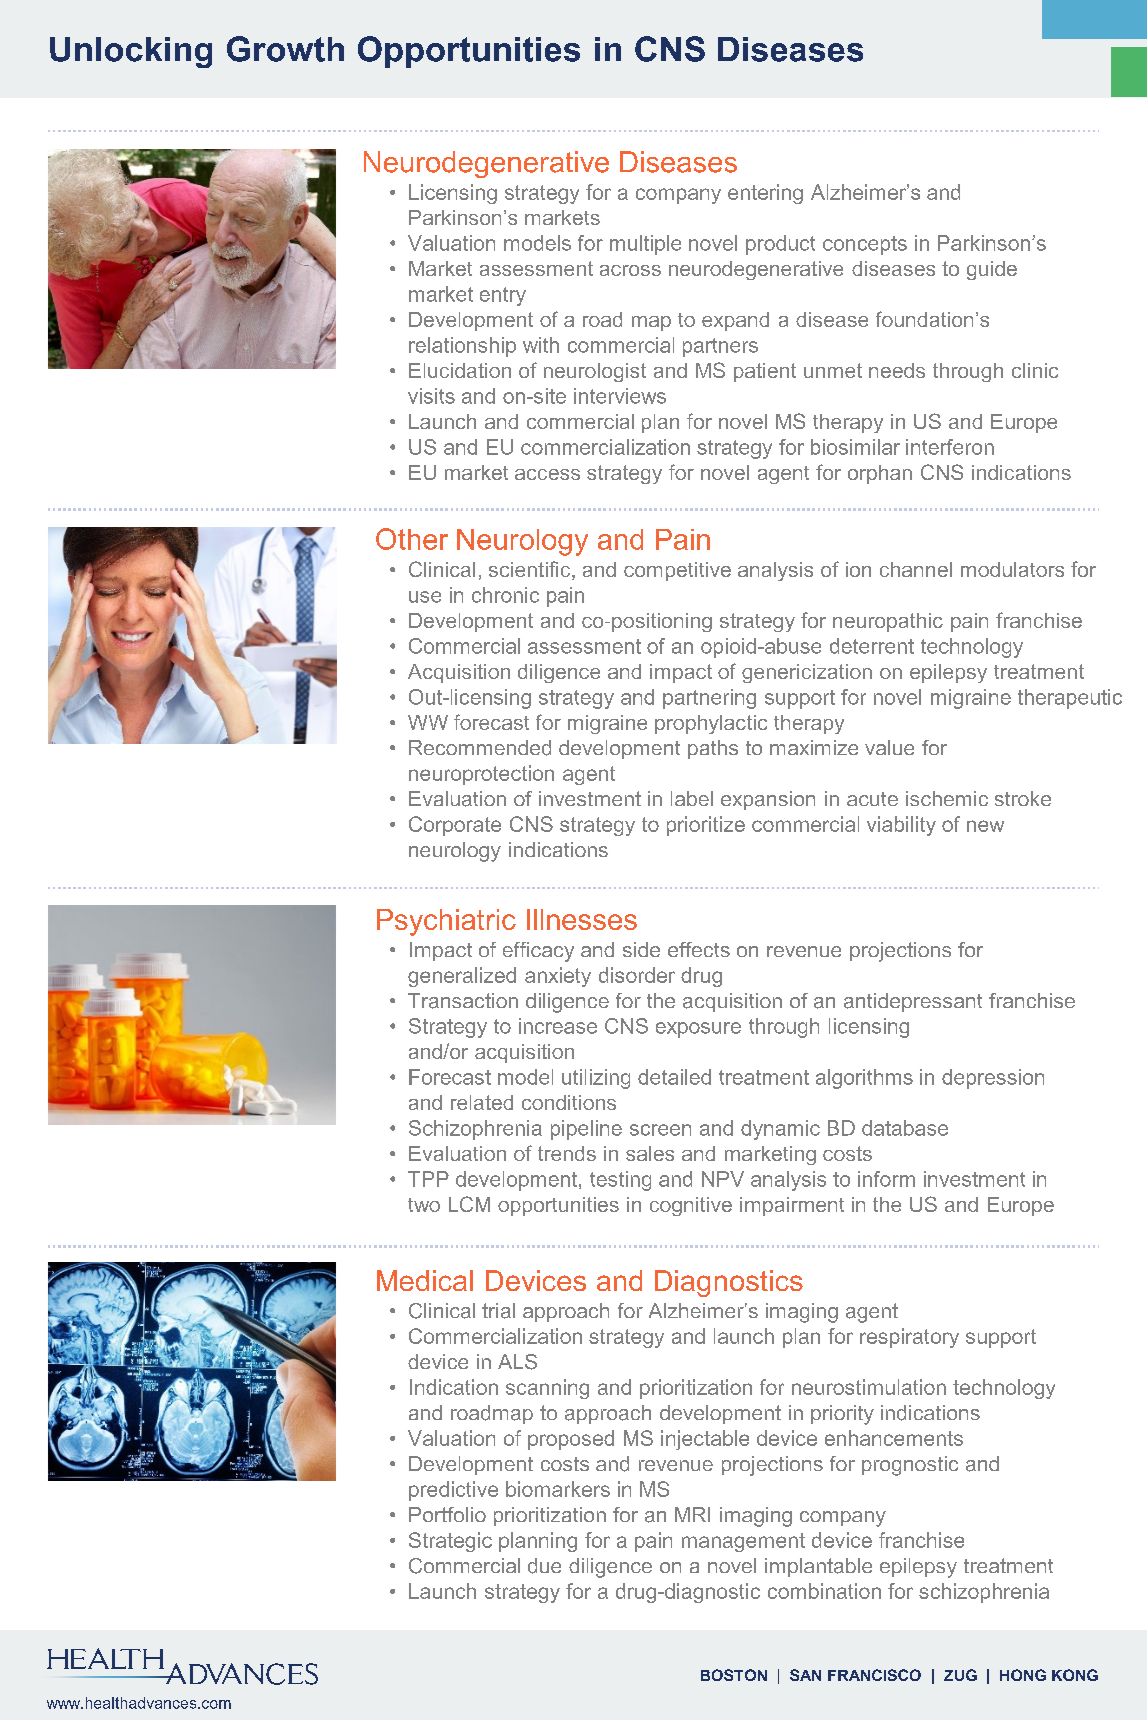 This screenshot has height=1720, width=1147. What do you see at coordinates (428, 1179) in the screenshot?
I see `TPP` at bounding box center [428, 1179].
